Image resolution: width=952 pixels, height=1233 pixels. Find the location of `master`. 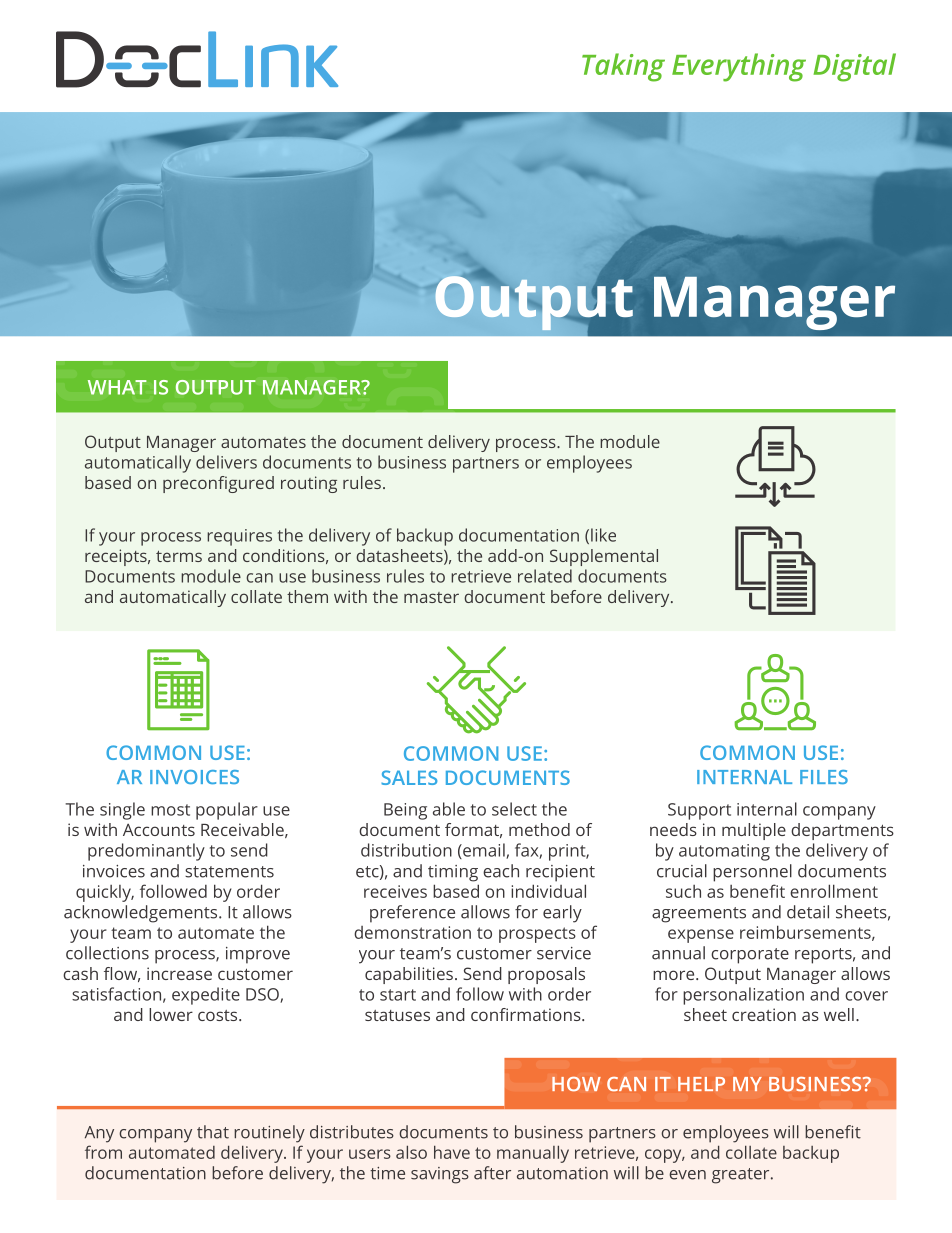

master is located at coordinates (431, 597).
